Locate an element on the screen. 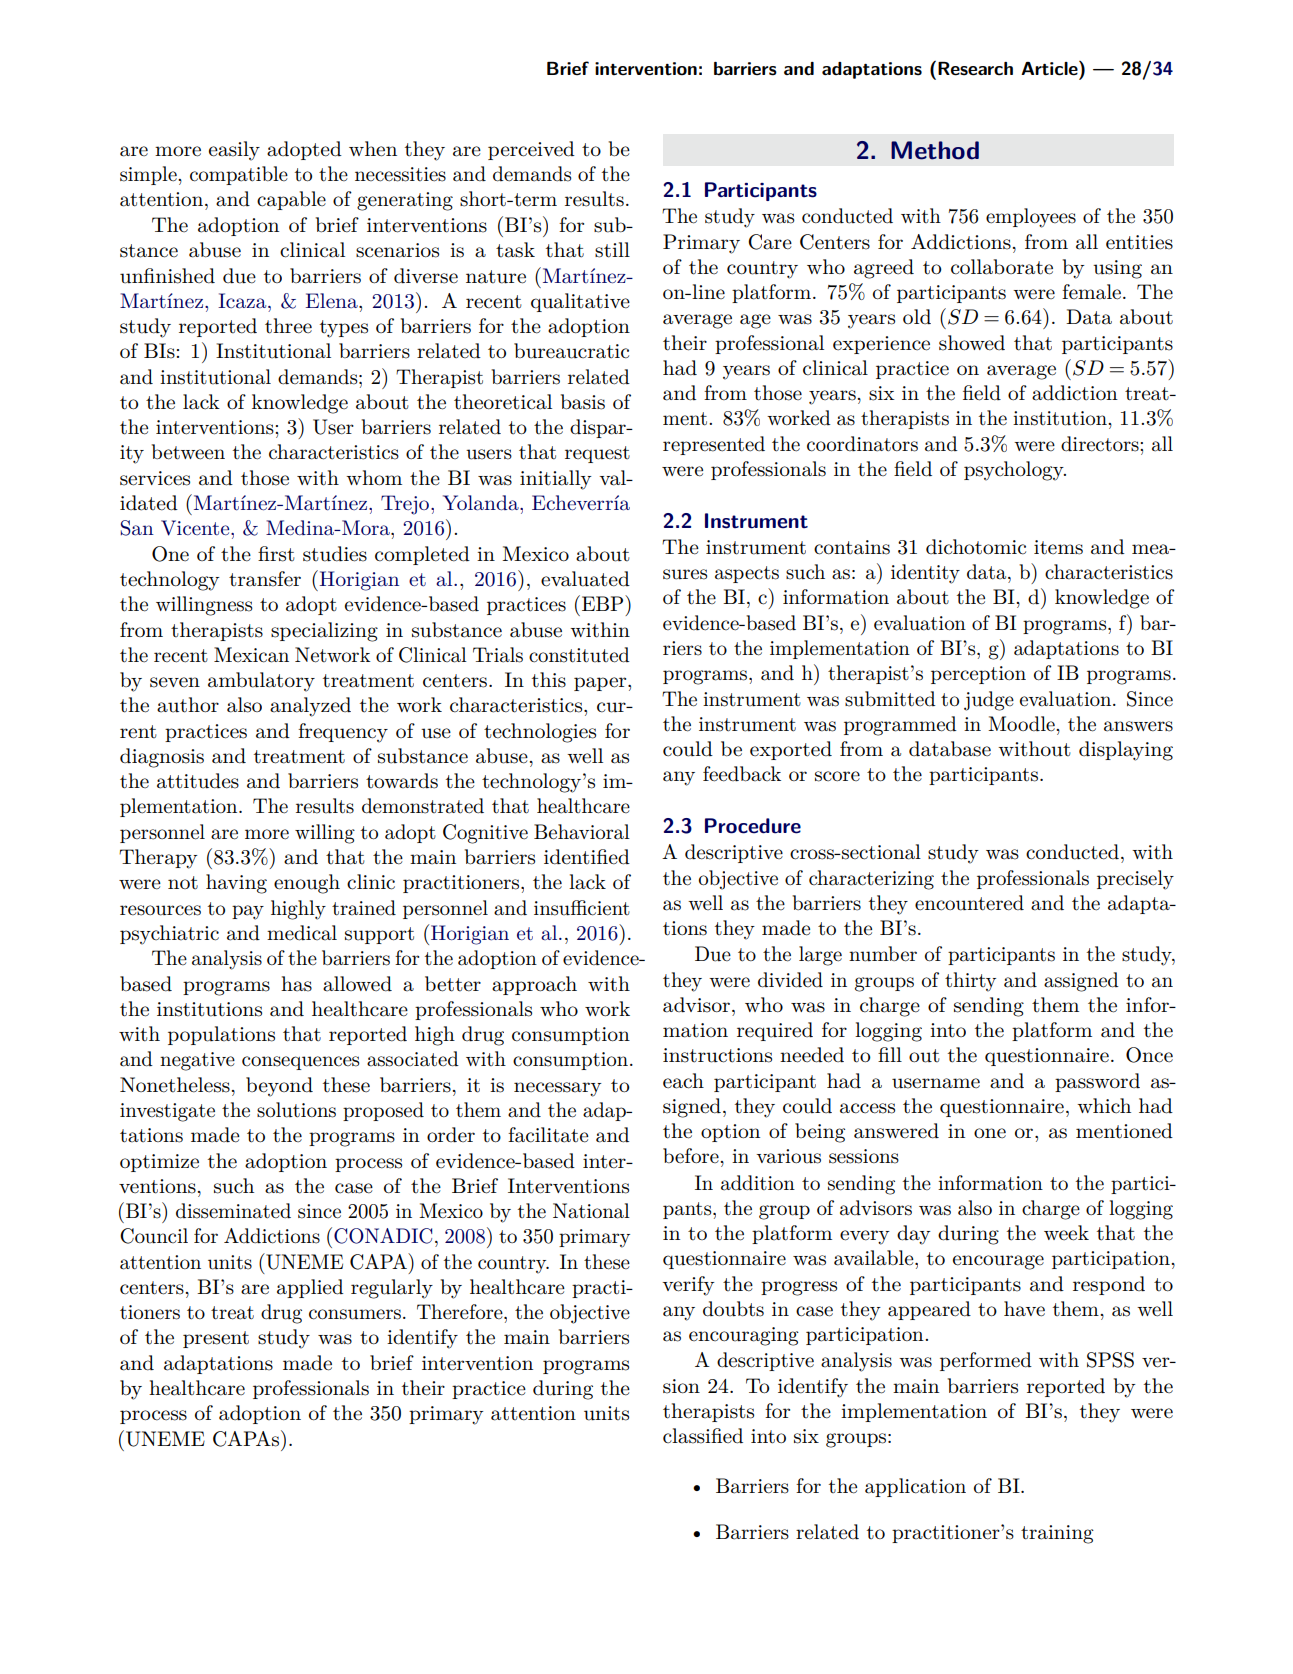 Image resolution: width=1293 pixels, height=1674 pixels. thirty is located at coordinates (970, 982).
